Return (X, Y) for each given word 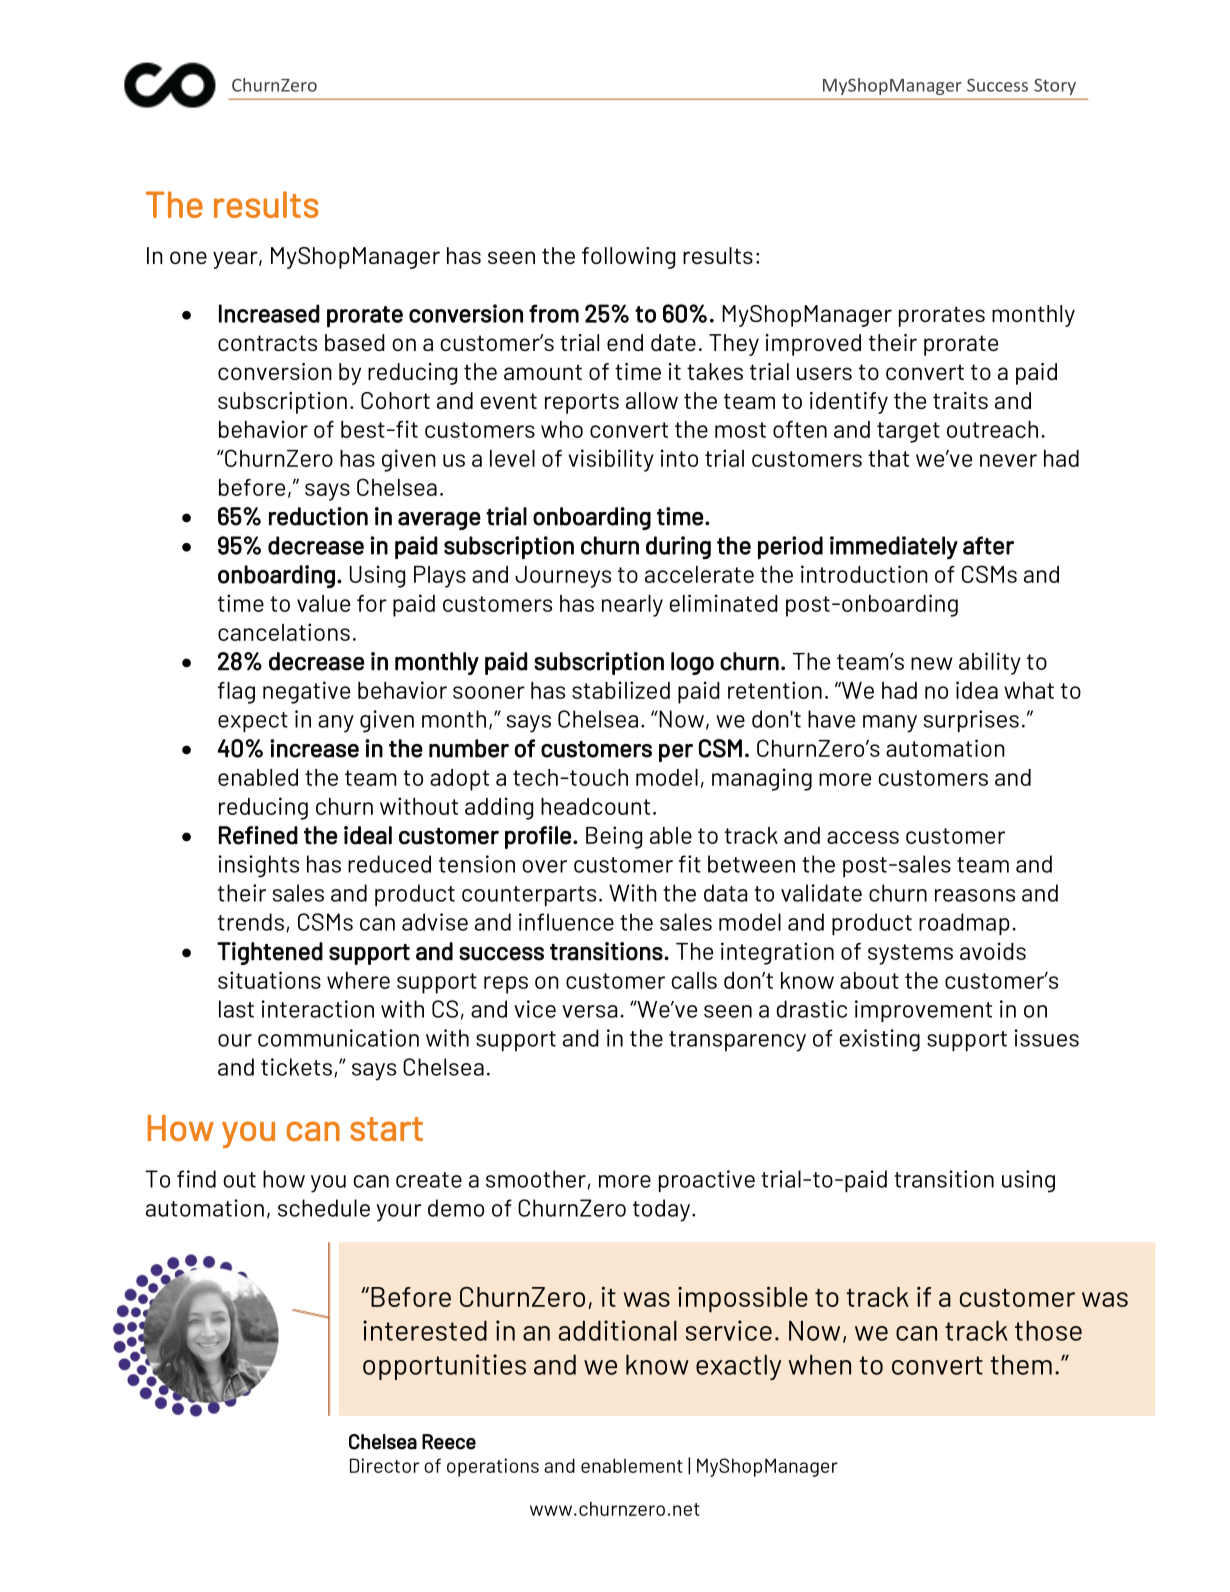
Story (1055, 86)
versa (589, 1011)
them (1021, 1364)
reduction (318, 516)
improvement (923, 1011)
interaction (317, 1009)
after (988, 545)
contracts (267, 343)
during (678, 548)
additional (618, 1330)
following (628, 258)
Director (384, 1465)
